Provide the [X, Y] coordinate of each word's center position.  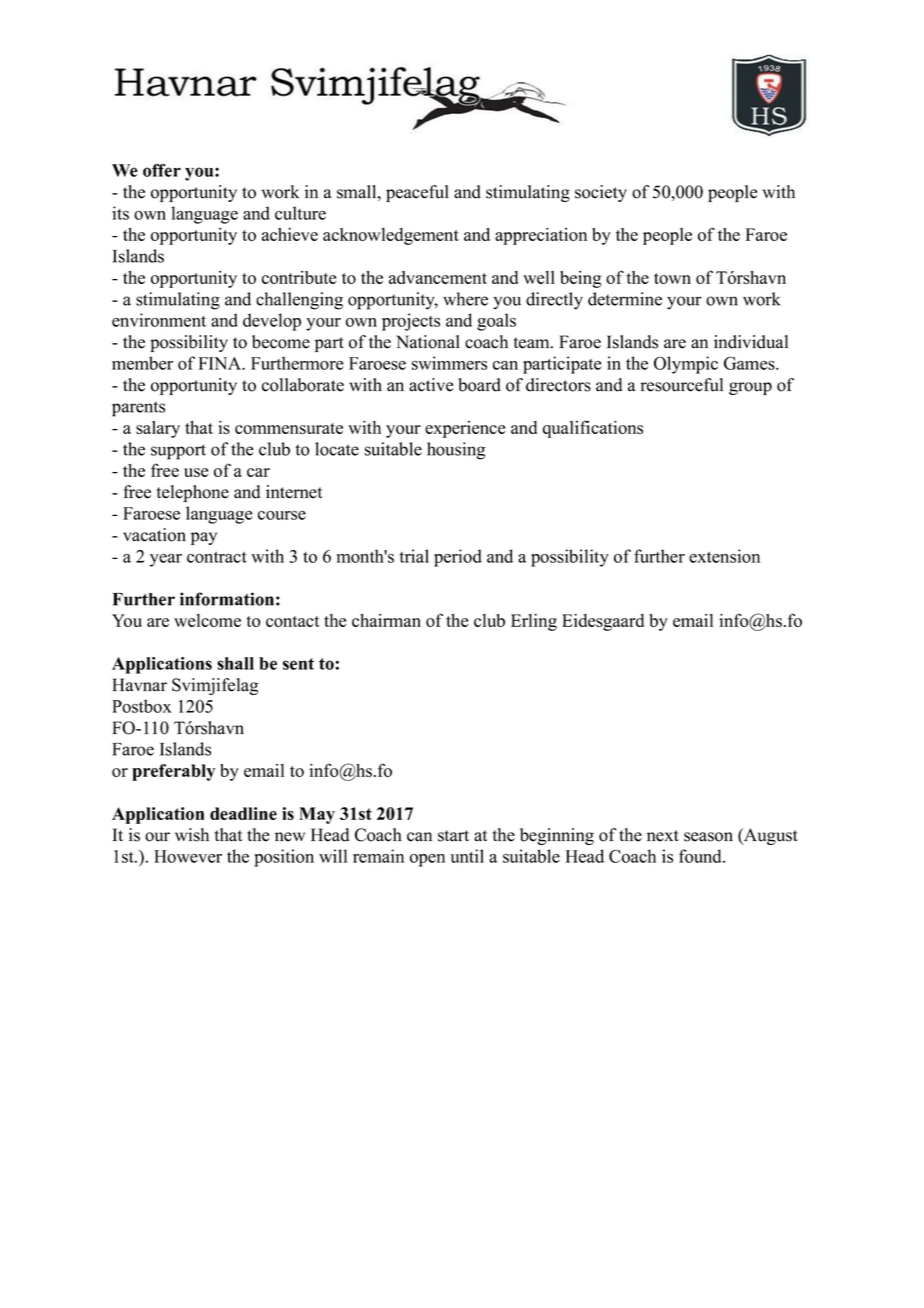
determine [625, 299]
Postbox [141, 706]
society [601, 193]
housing [456, 451]
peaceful [417, 193]
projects [411, 322]
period [458, 558]
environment [159, 320]
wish [192, 835]
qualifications [593, 429]
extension [724, 556]
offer [162, 170]
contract [217, 557]
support [178, 452]
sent [298, 664]
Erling [534, 622]
